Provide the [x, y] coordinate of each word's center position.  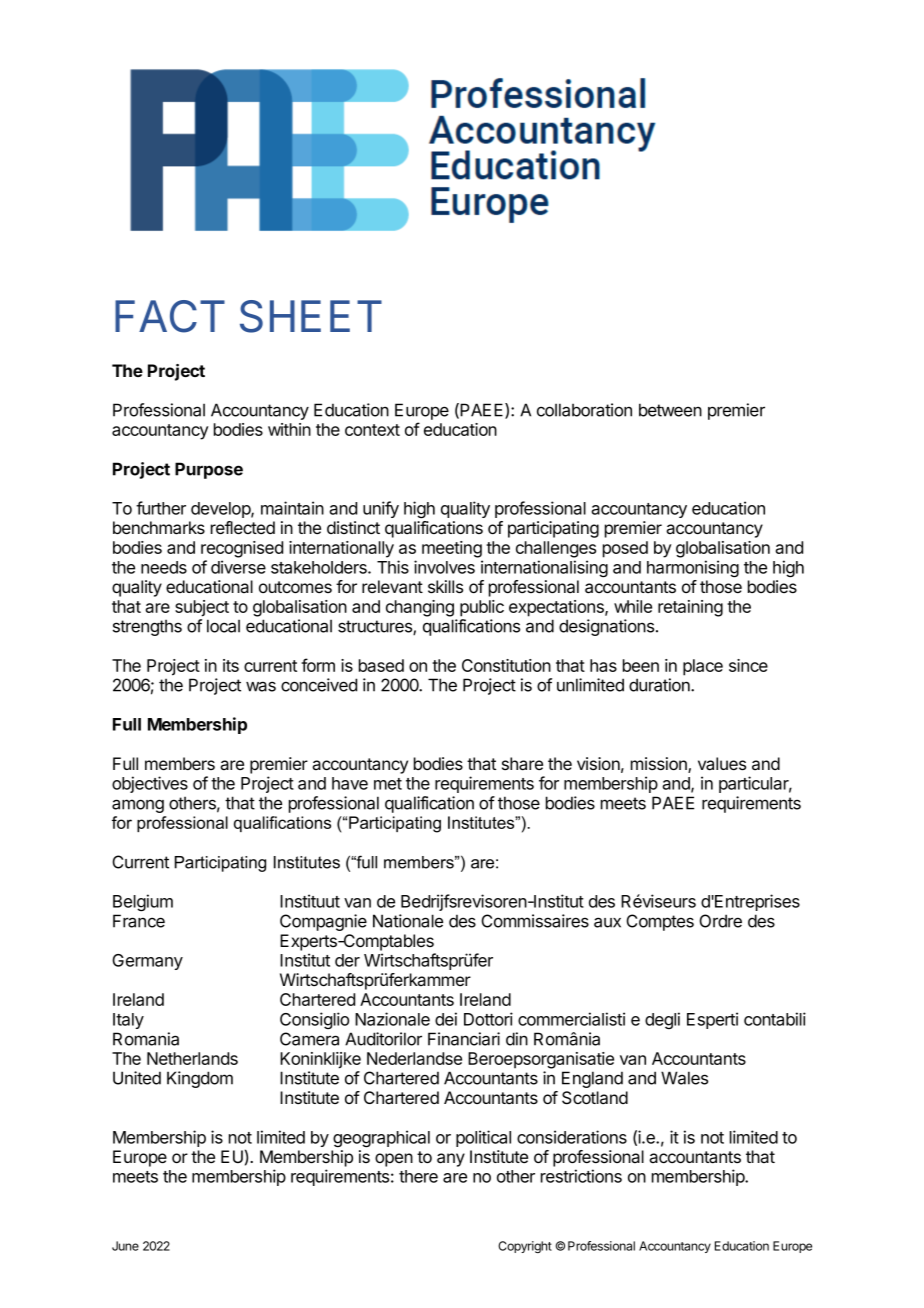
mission [660, 765]
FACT [170, 316]
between [670, 410]
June [125, 1246]
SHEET [311, 316]
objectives [150, 784]
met [388, 784]
